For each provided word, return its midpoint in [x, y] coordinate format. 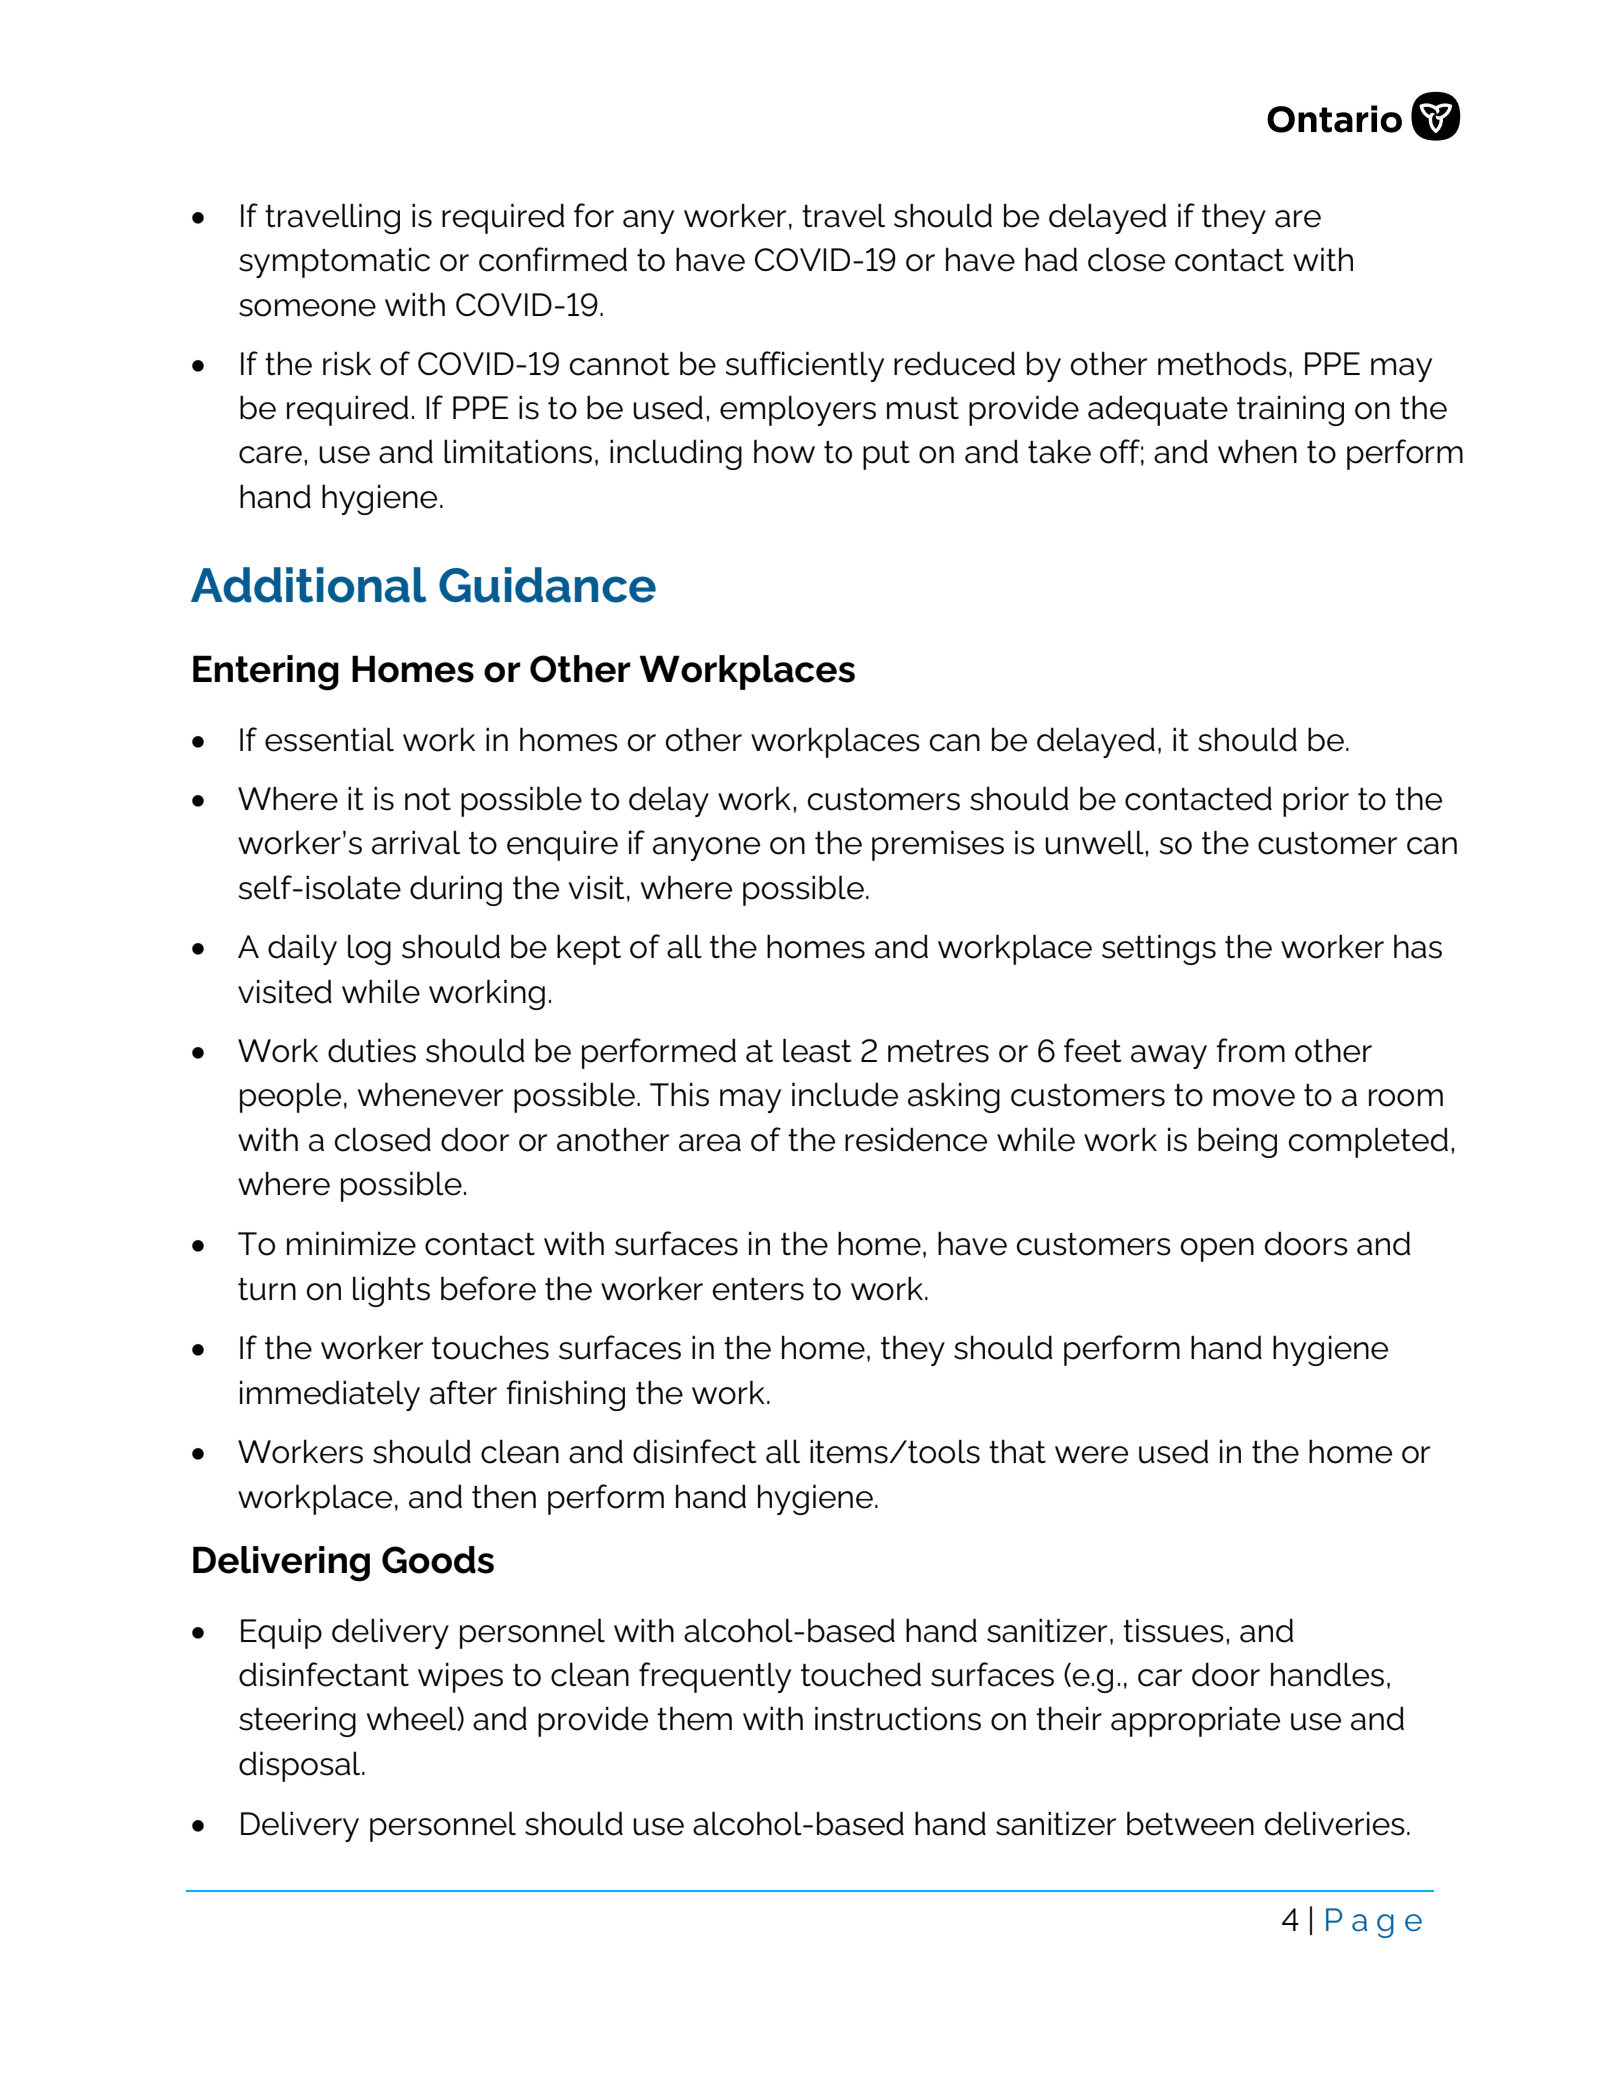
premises [938, 845]
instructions [898, 1718]
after [463, 1392]
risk [347, 363]
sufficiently [804, 366]
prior [1316, 801]
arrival [416, 842]
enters [758, 1289]
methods [1222, 363]
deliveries [1335, 1823]
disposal [301, 1766]
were [1091, 1455]
